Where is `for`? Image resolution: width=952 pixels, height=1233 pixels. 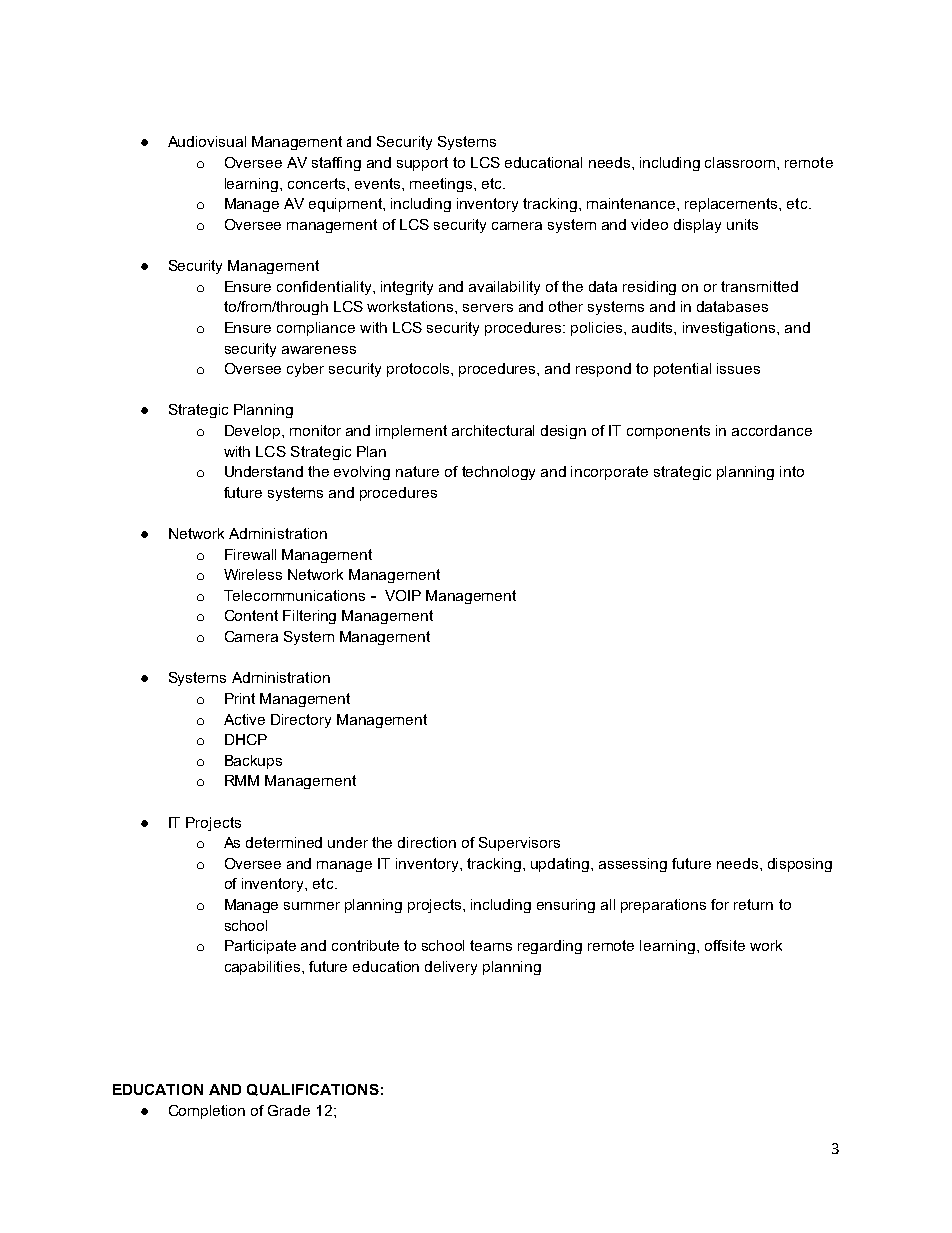 for is located at coordinates (720, 904).
